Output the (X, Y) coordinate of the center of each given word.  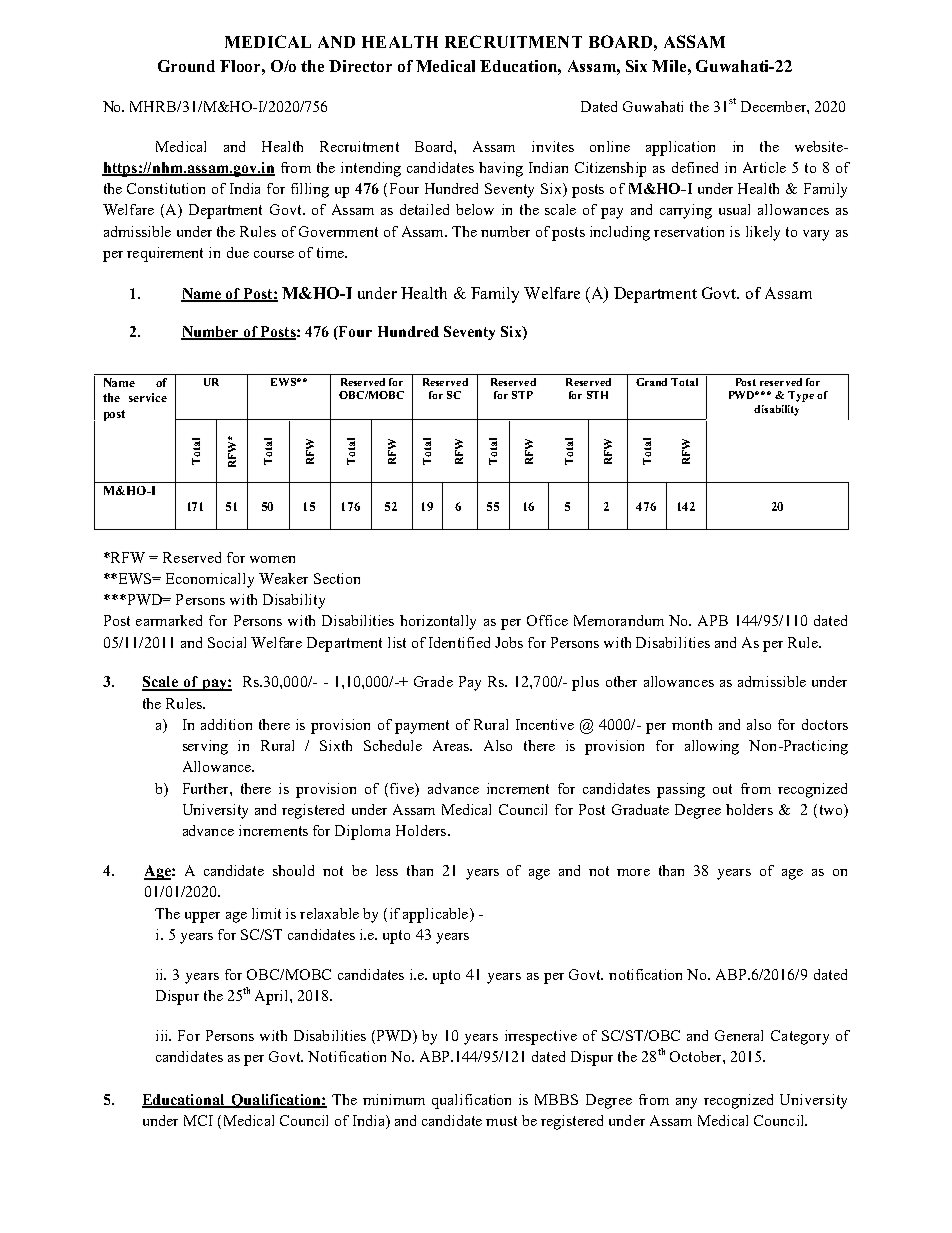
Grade (433, 681)
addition (226, 724)
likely (763, 233)
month (692, 724)
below (475, 209)
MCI (198, 1120)
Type (801, 396)
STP (522, 395)
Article (764, 167)
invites (553, 146)
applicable (437, 915)
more (633, 872)
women (272, 559)
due (238, 252)
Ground (186, 66)
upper (202, 917)
